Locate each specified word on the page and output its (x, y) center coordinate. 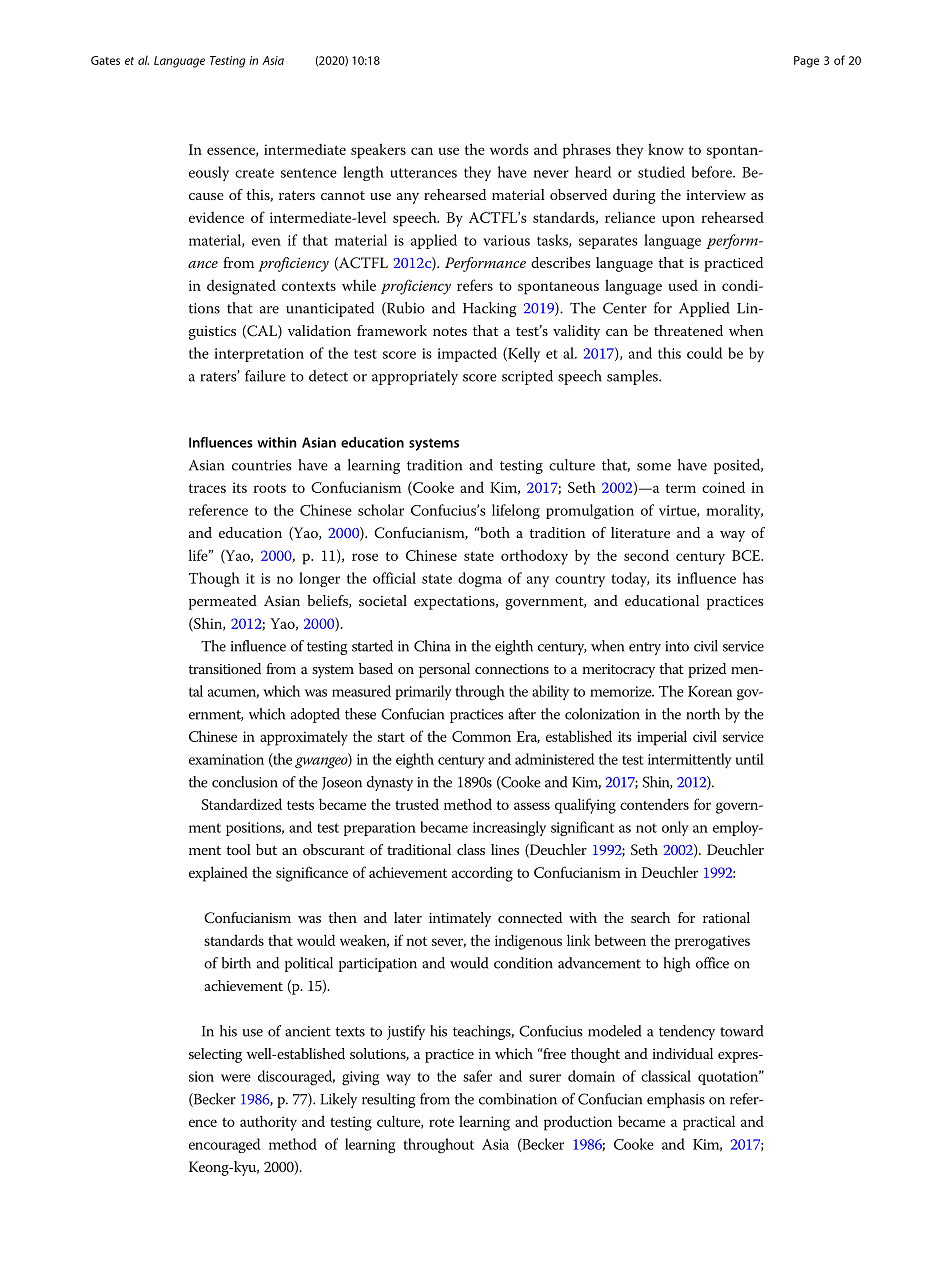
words (509, 149)
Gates (105, 60)
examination (226, 759)
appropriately (415, 377)
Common (481, 736)
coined (723, 487)
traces (207, 488)
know (666, 149)
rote (441, 1122)
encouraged (224, 1145)
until (750, 759)
